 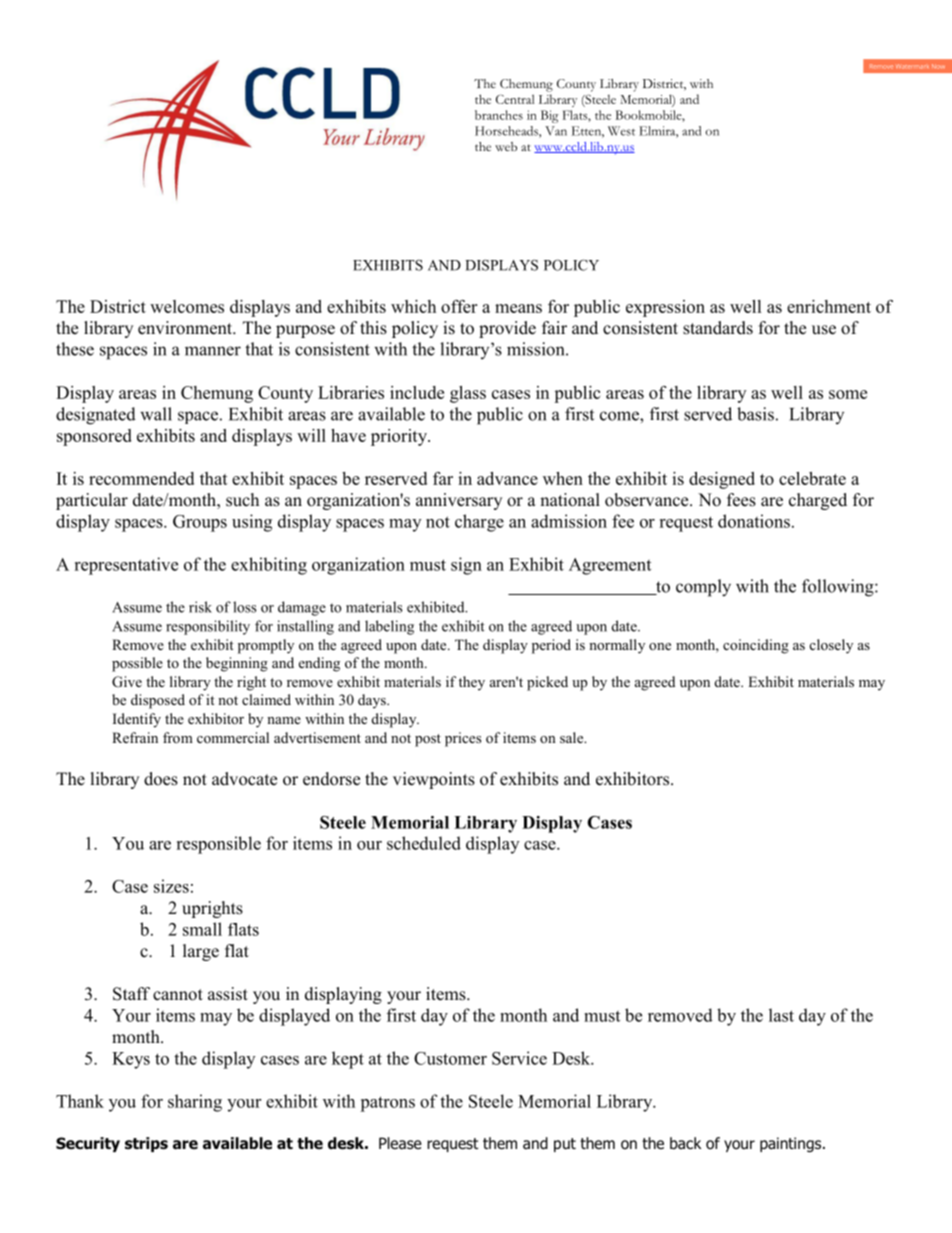 What do you see at coordinates (499, 115) in the screenshot?
I see `branches` at bounding box center [499, 115].
